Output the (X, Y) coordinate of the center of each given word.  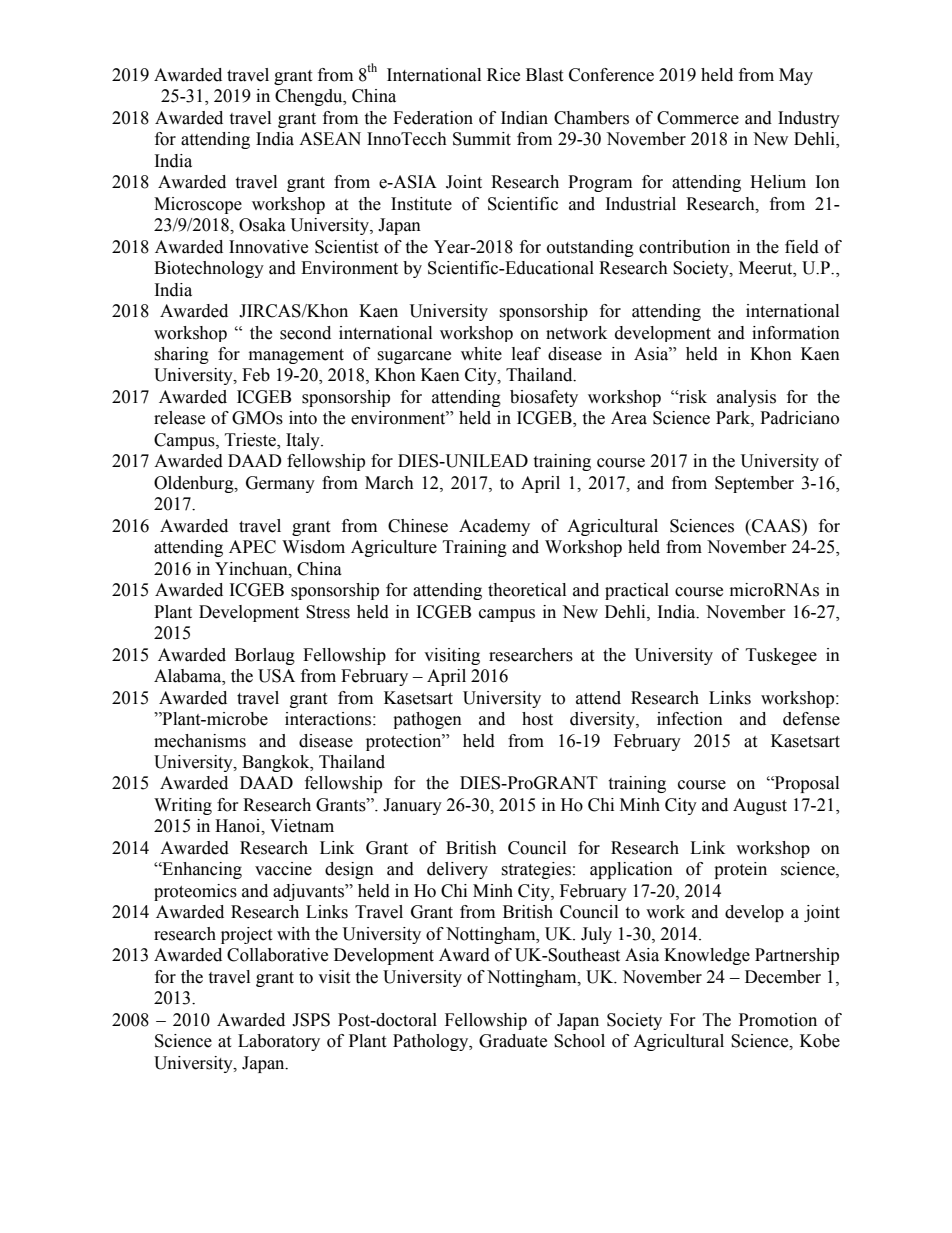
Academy (494, 527)
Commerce (698, 118)
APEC (252, 547)
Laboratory (279, 1042)
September (754, 484)
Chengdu (310, 97)
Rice (503, 75)
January (412, 806)
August (760, 806)
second (305, 333)
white (481, 354)
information (796, 333)
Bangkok (277, 763)
